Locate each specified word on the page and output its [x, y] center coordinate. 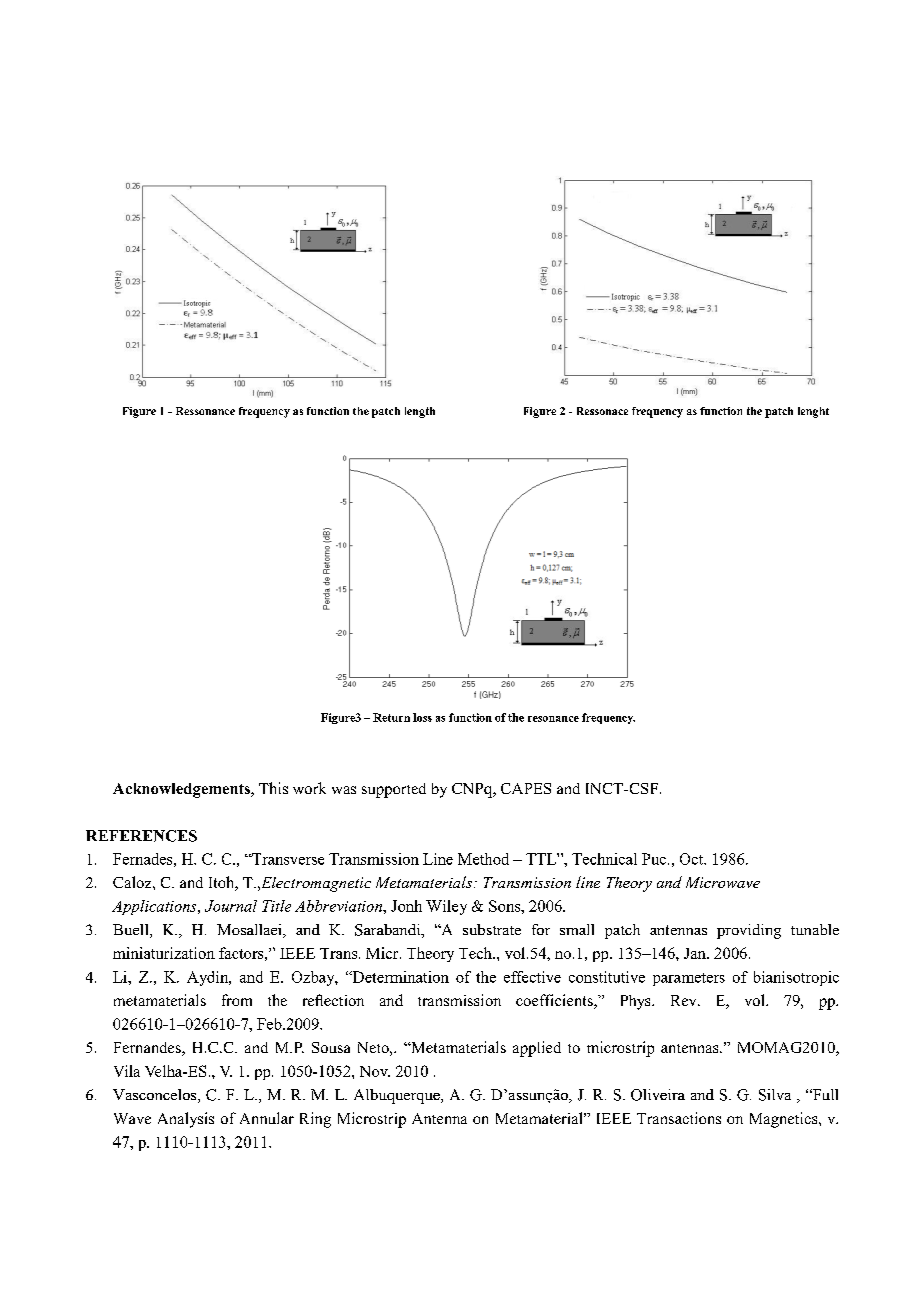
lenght [813, 412]
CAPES [526, 788]
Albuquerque [398, 1096]
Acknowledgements [182, 790]
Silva [775, 1095]
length [420, 412]
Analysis [186, 1120]
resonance [553, 719]
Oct [693, 859]
